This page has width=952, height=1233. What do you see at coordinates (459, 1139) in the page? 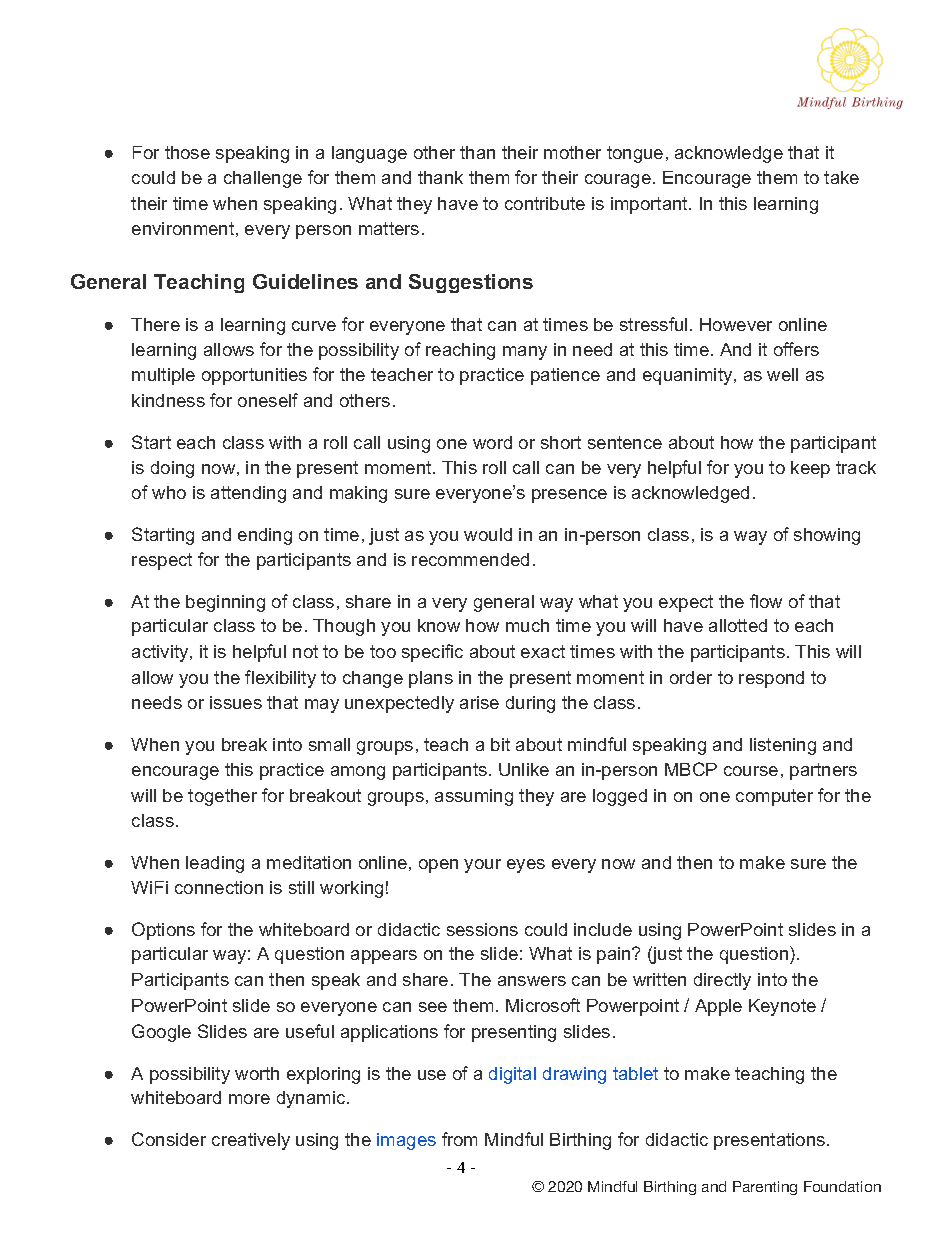
I see `from` at bounding box center [459, 1139].
